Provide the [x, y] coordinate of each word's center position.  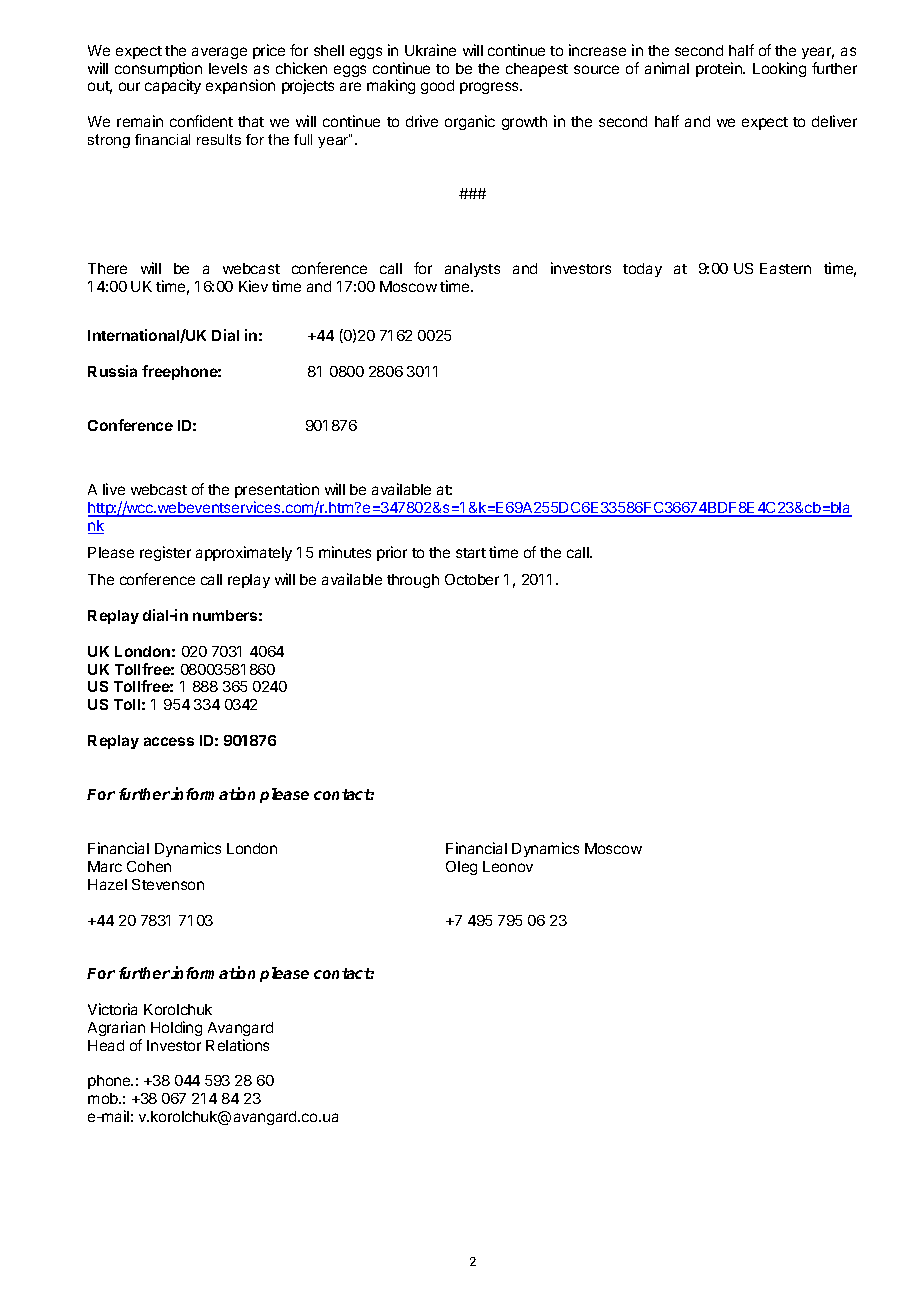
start [471, 553]
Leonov [508, 866]
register [165, 553]
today [642, 270]
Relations [237, 1045]
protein [720, 69]
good [437, 87]
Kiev [253, 286]
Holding [176, 1028]
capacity [173, 86]
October [472, 579]
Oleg [461, 868]
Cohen [149, 866]
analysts [472, 270]
